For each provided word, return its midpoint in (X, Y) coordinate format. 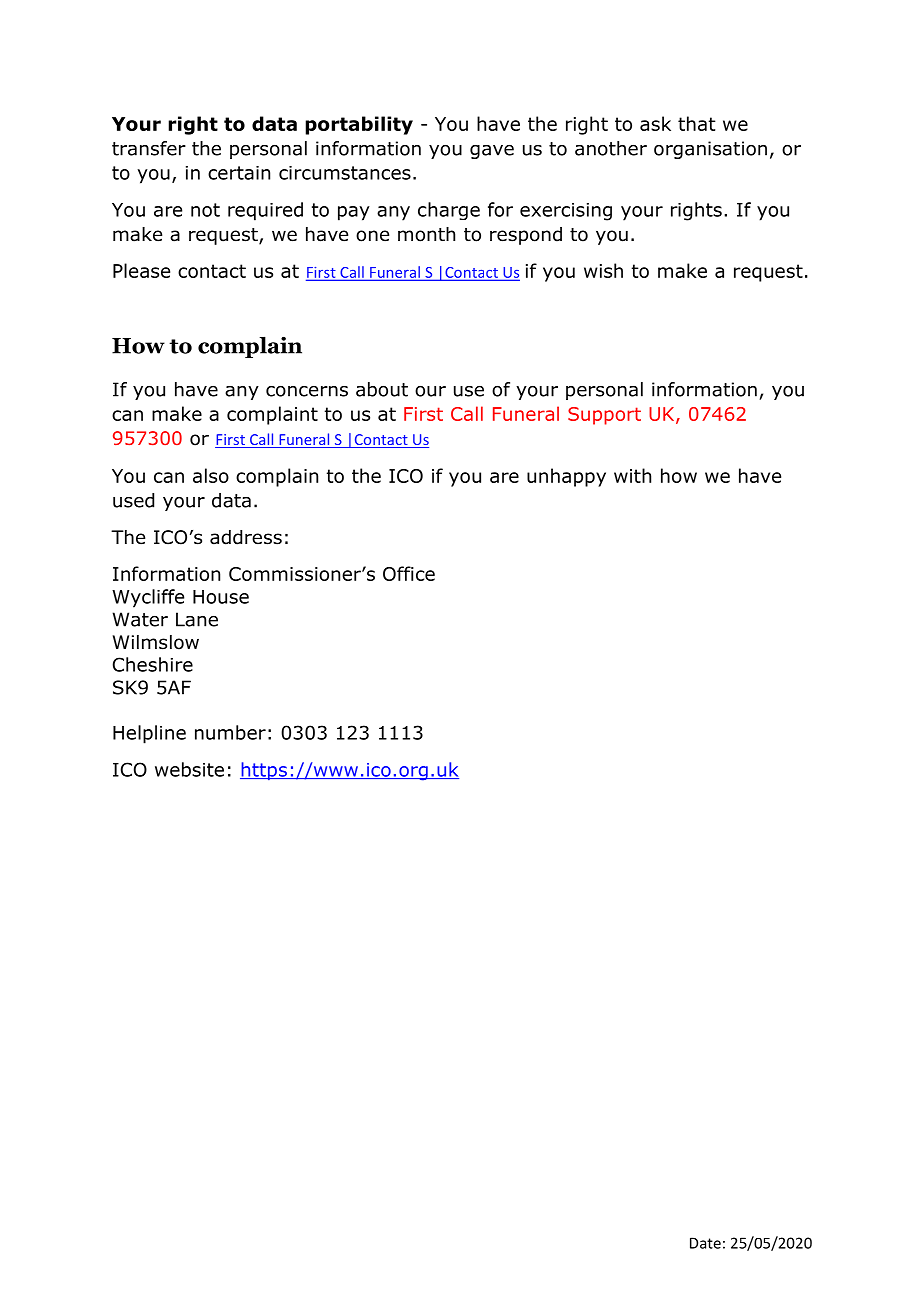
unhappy (566, 477)
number (230, 732)
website (189, 769)
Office (409, 573)
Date (705, 1243)
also (211, 475)
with (632, 475)
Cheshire (153, 664)
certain (239, 173)
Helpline (149, 734)
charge (449, 211)
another (611, 148)
